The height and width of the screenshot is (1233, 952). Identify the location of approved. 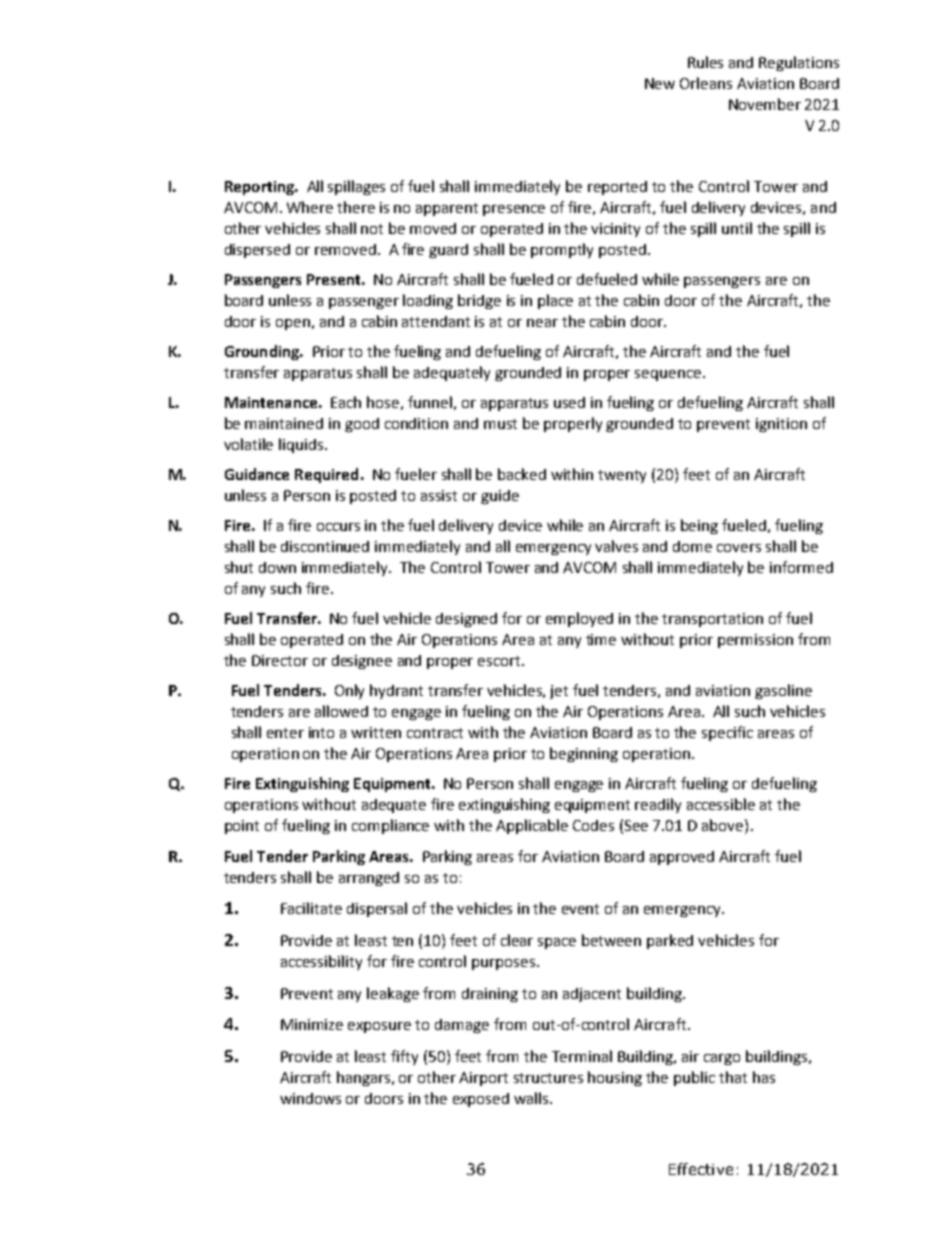
(682, 858).
